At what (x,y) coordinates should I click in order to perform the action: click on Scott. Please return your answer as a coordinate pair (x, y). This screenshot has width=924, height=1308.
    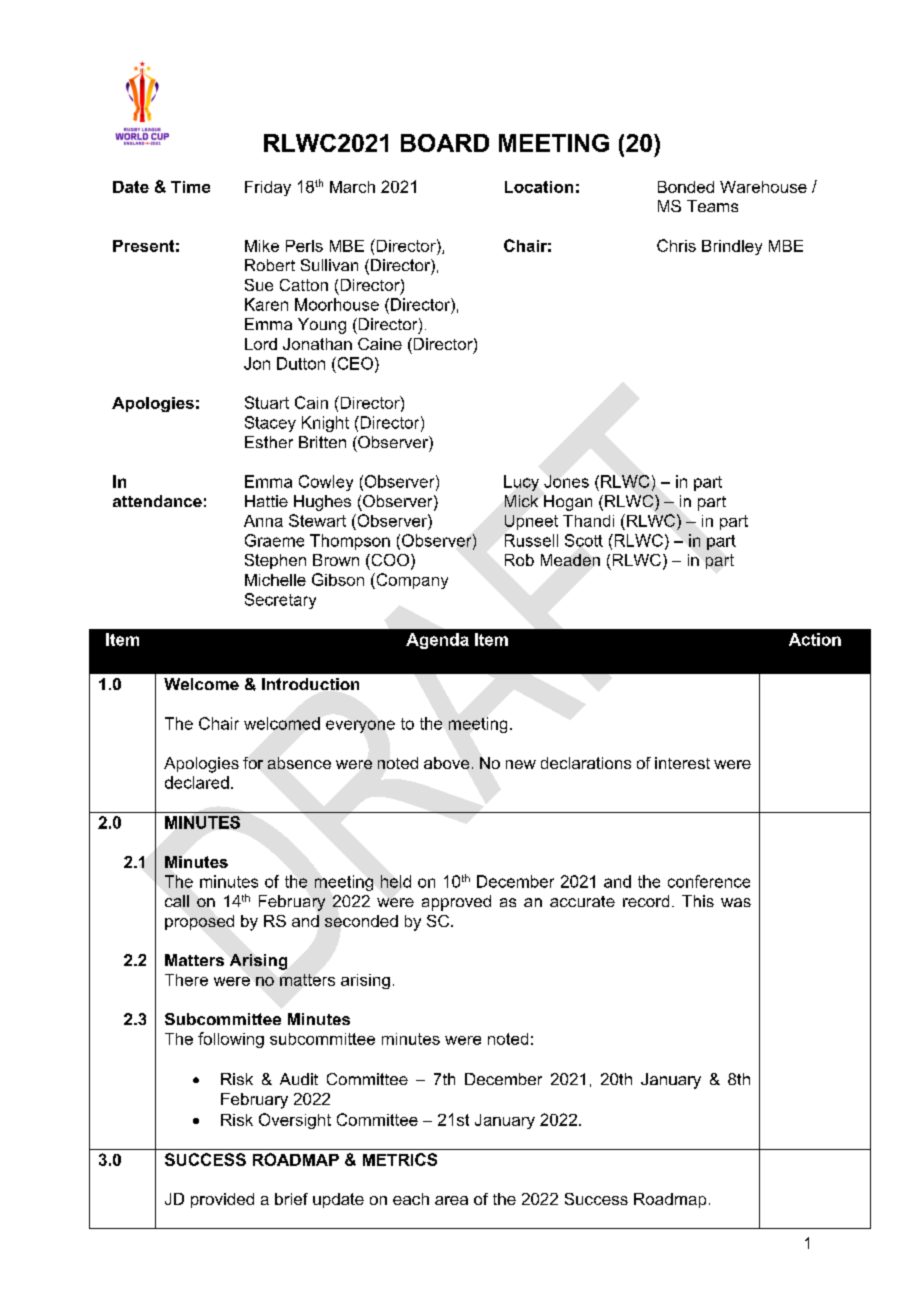
    Looking at the image, I should click on (584, 540).
